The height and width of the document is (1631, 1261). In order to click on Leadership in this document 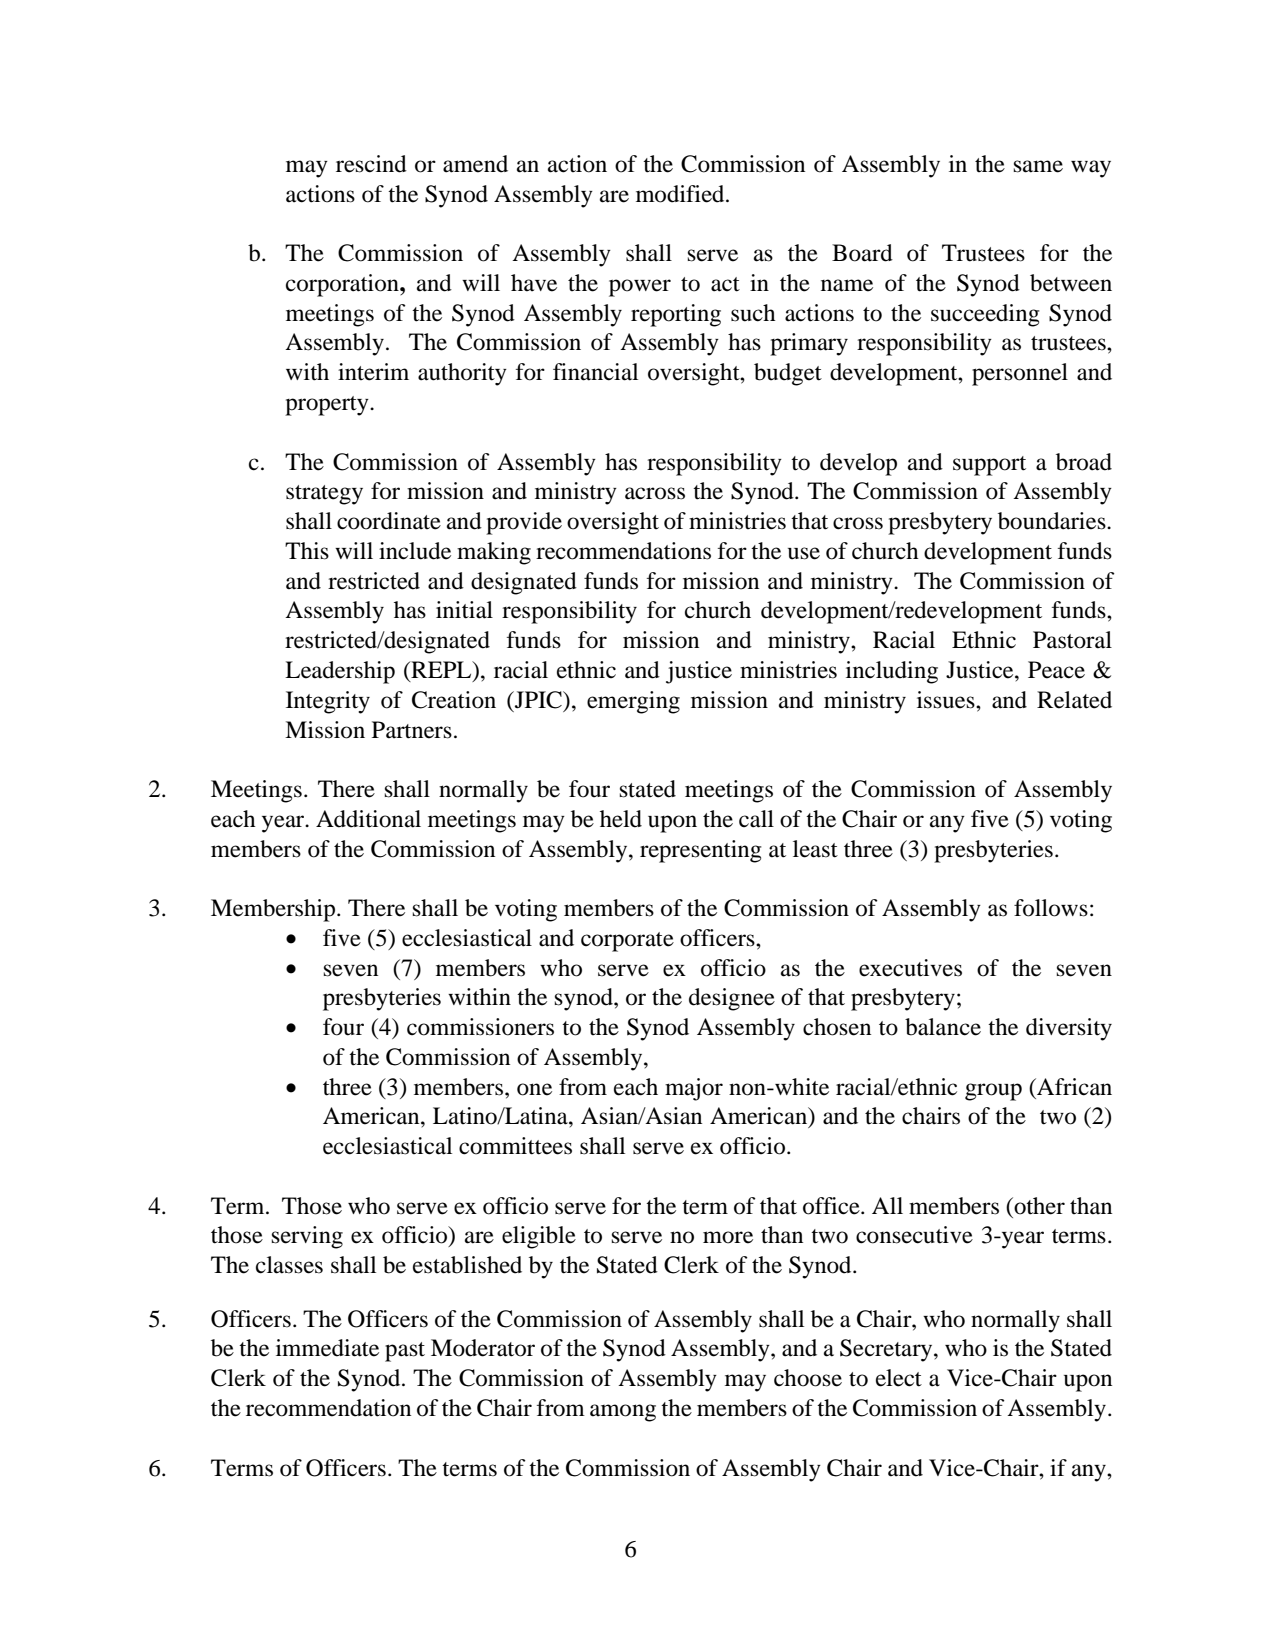, I will do `click(340, 672)`.
